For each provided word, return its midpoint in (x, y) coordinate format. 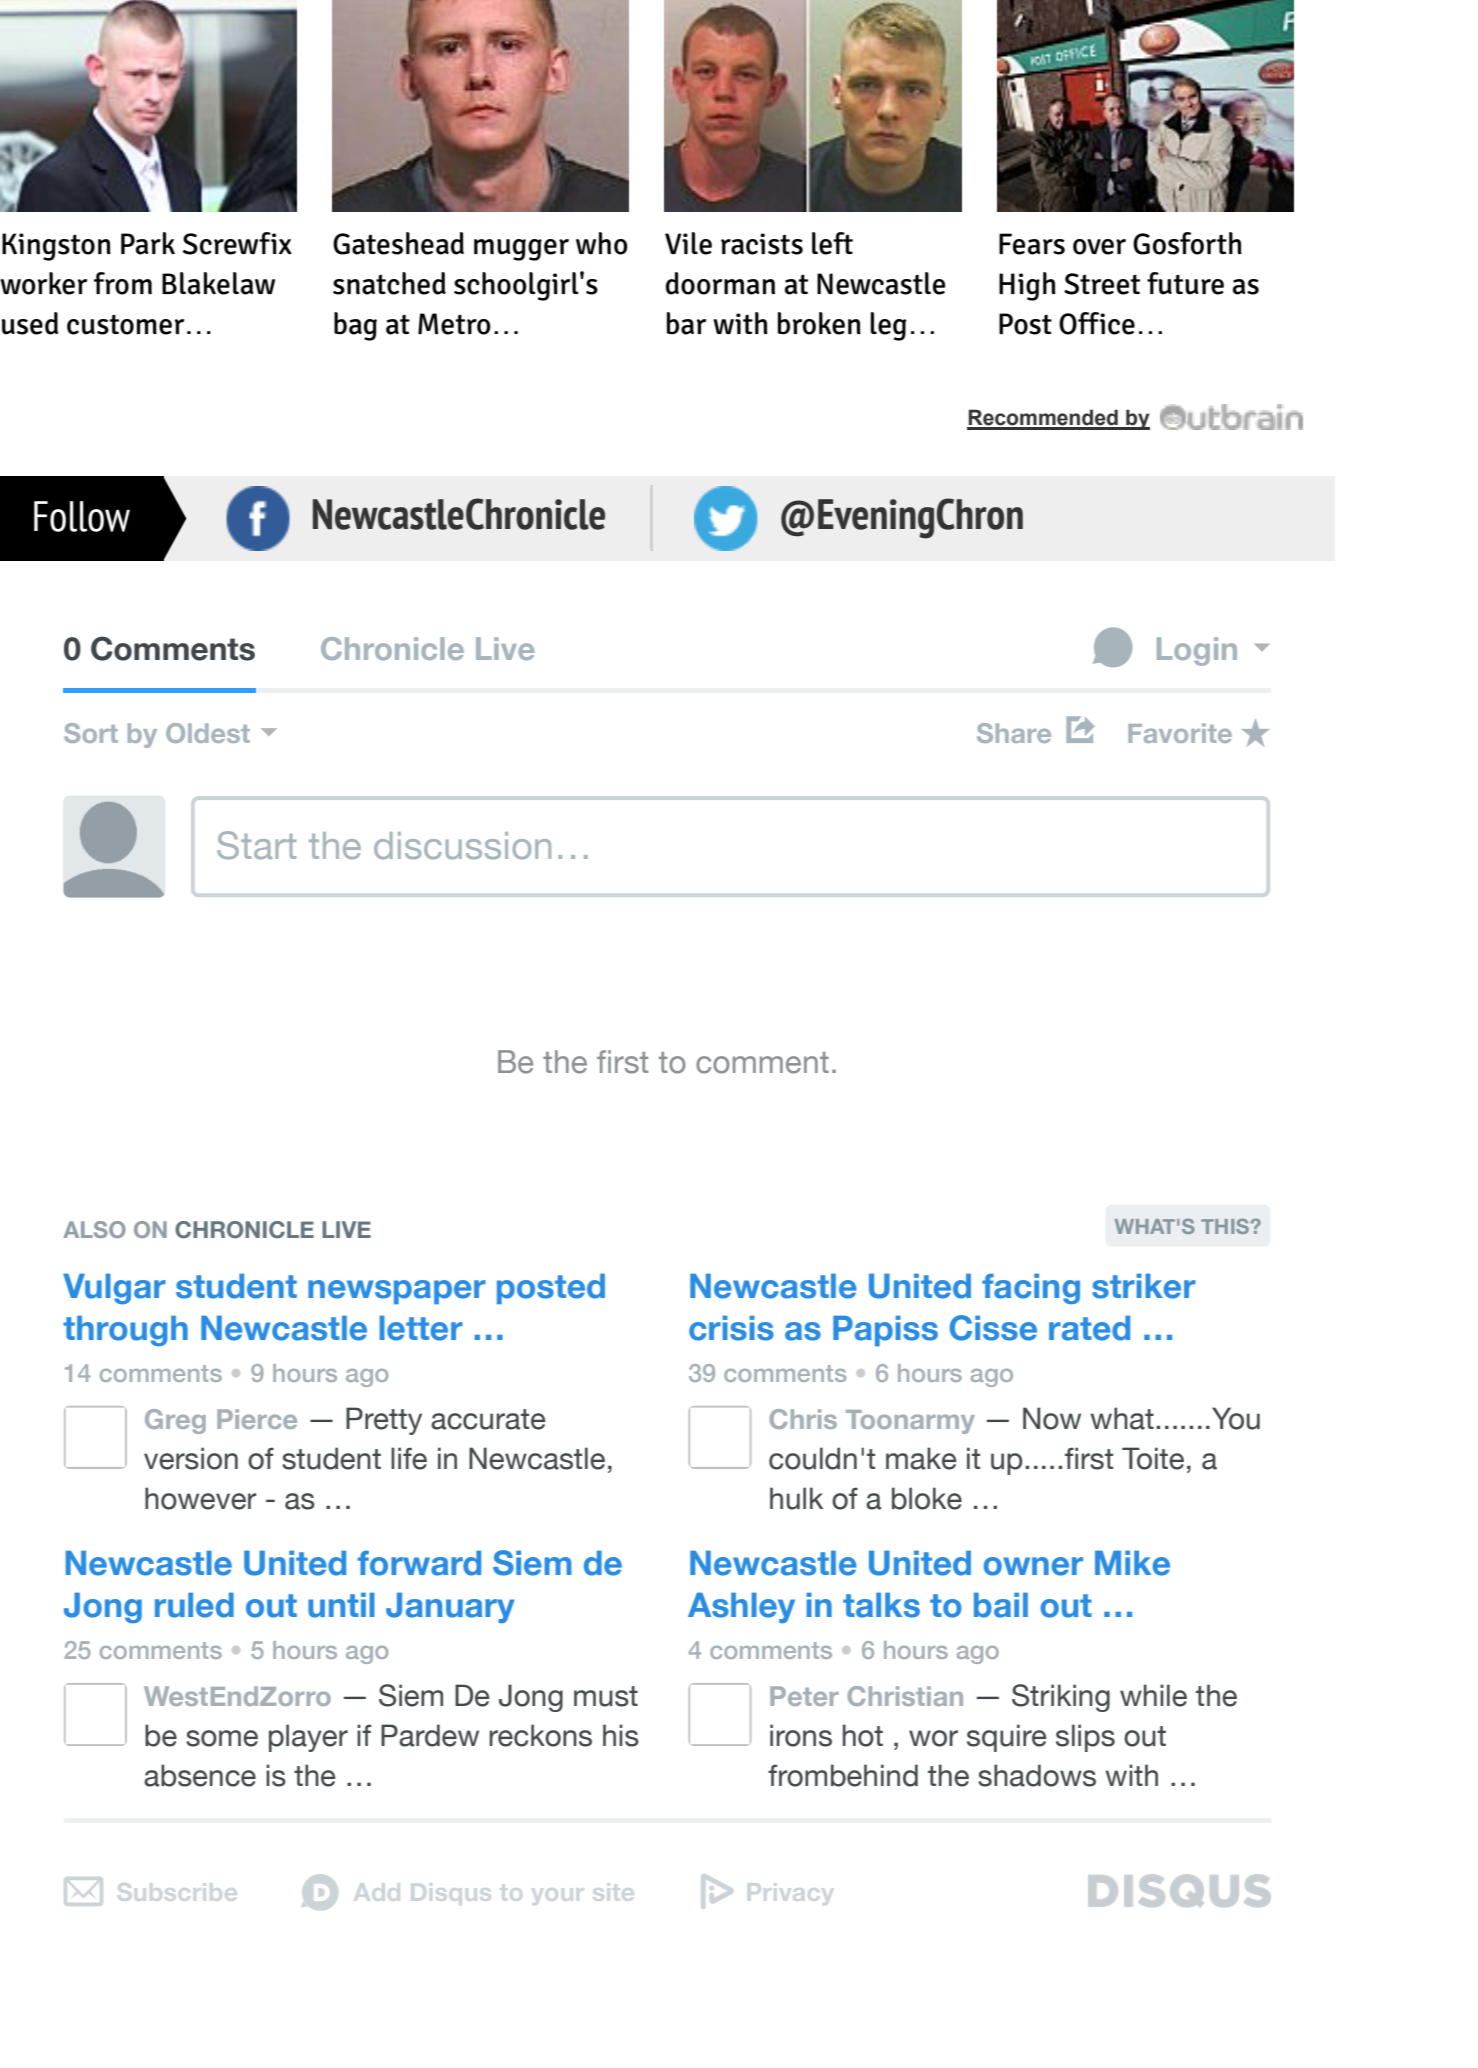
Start (256, 845)
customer (125, 325)
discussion (462, 845)
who (602, 243)
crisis (731, 1328)
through (125, 1331)
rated (1089, 1328)
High (1027, 286)
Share (1014, 733)
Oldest (208, 733)
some (222, 1738)
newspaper (397, 1292)
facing (1031, 1289)
